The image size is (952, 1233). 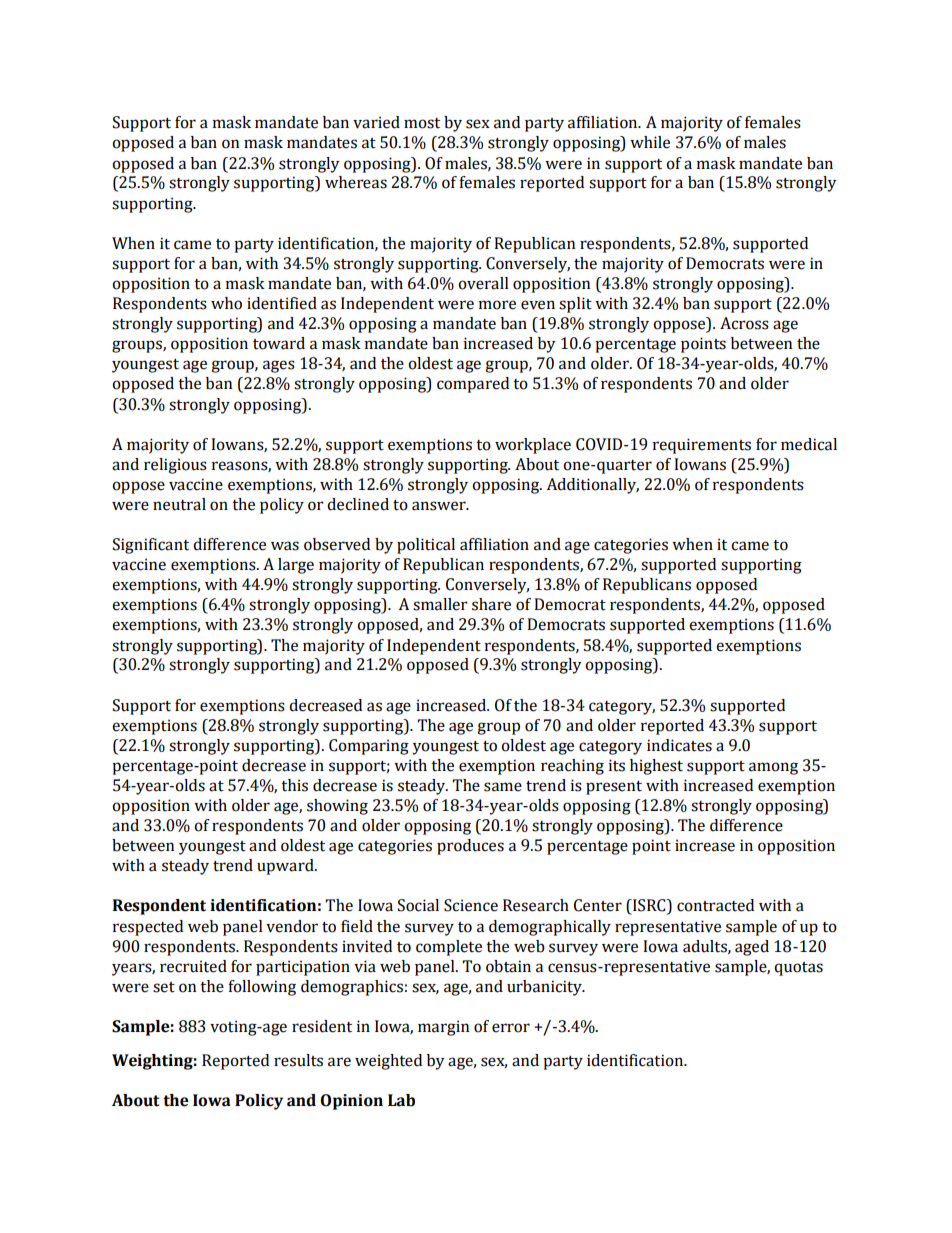 I want to click on while, so click(x=650, y=142).
